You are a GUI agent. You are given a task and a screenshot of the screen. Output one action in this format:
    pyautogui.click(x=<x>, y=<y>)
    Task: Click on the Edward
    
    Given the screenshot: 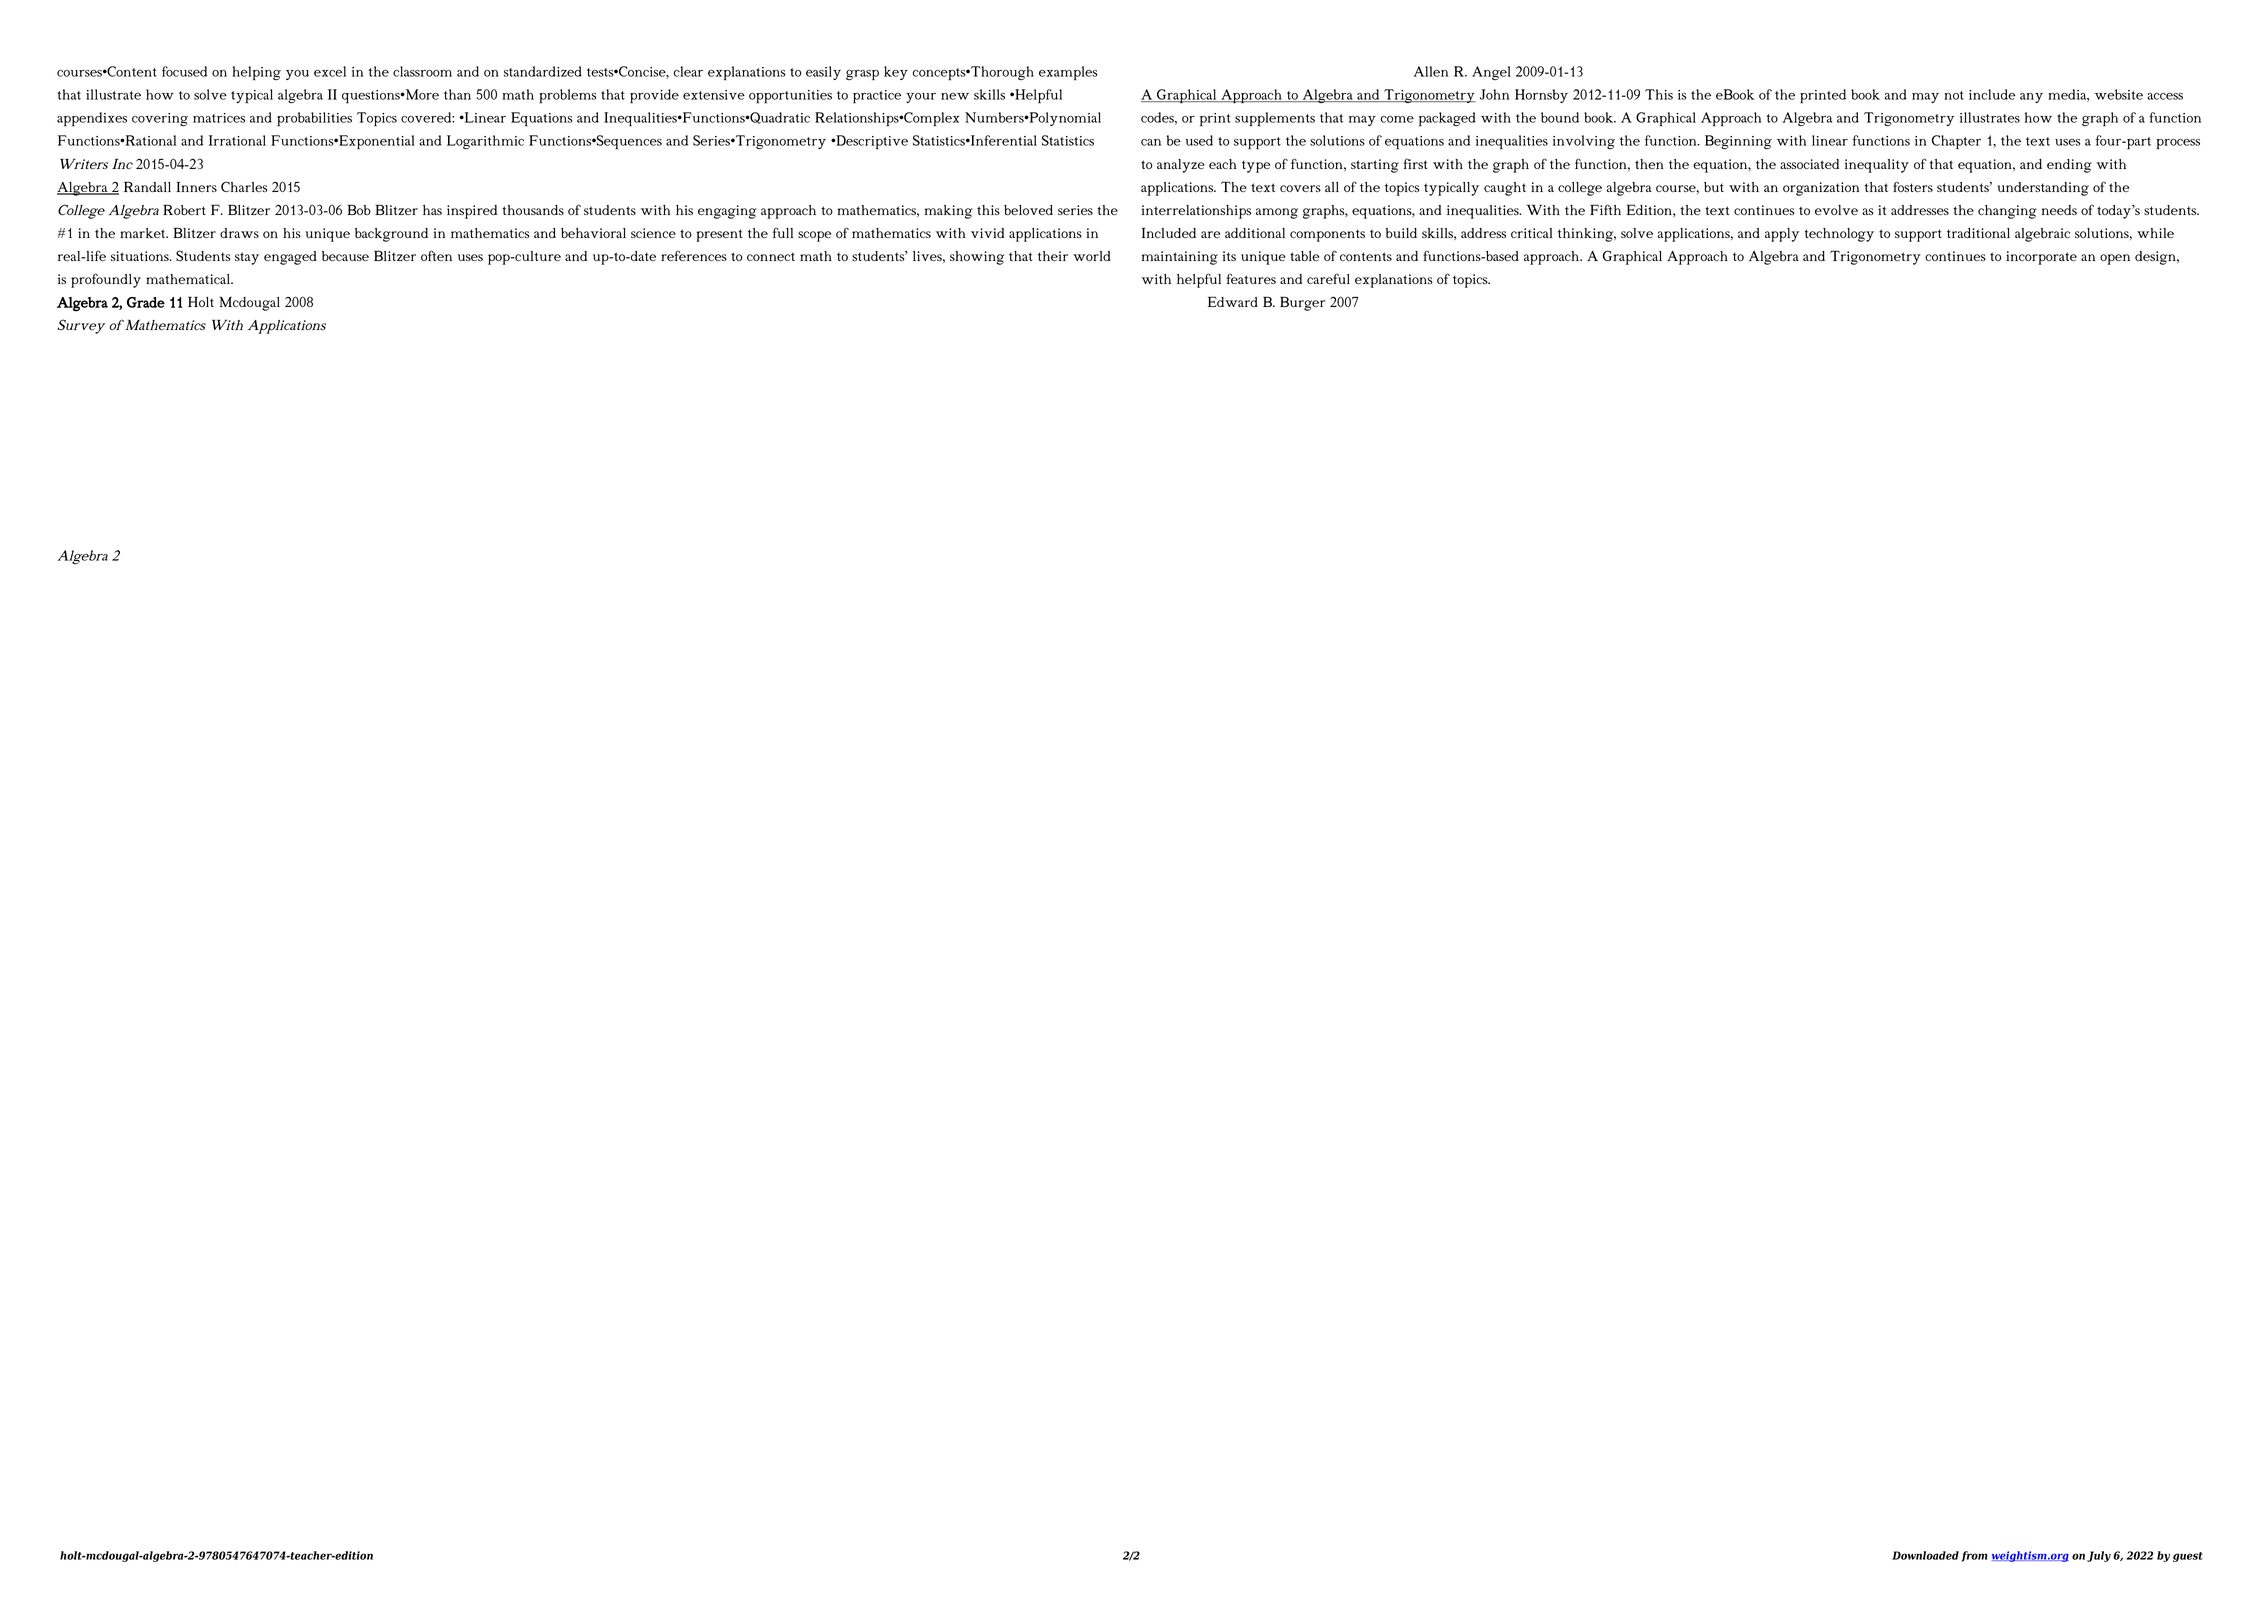 What is the action you would take?
    pyautogui.click(x=1233, y=301)
